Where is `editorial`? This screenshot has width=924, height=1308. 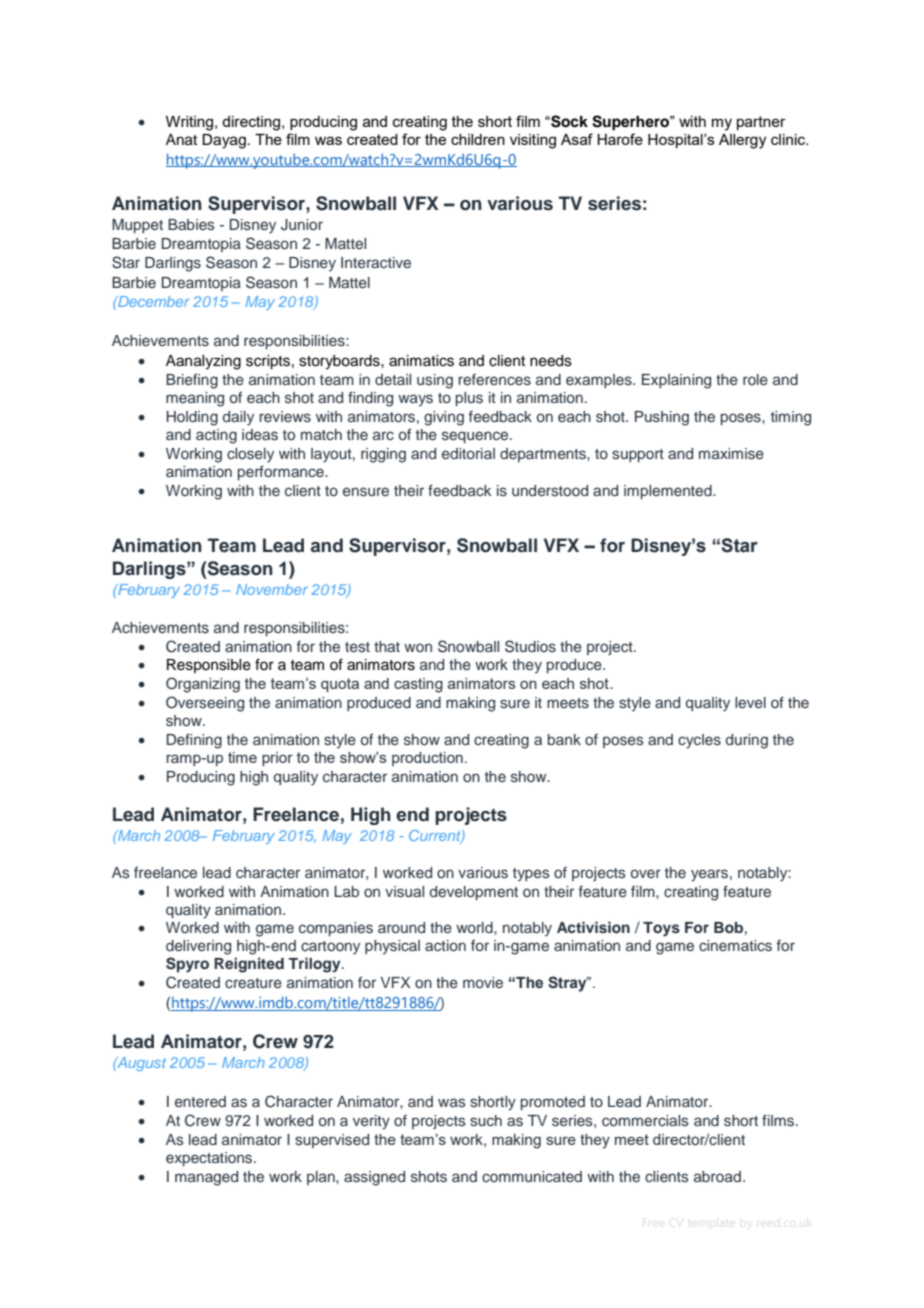
editorial is located at coordinates (468, 453).
